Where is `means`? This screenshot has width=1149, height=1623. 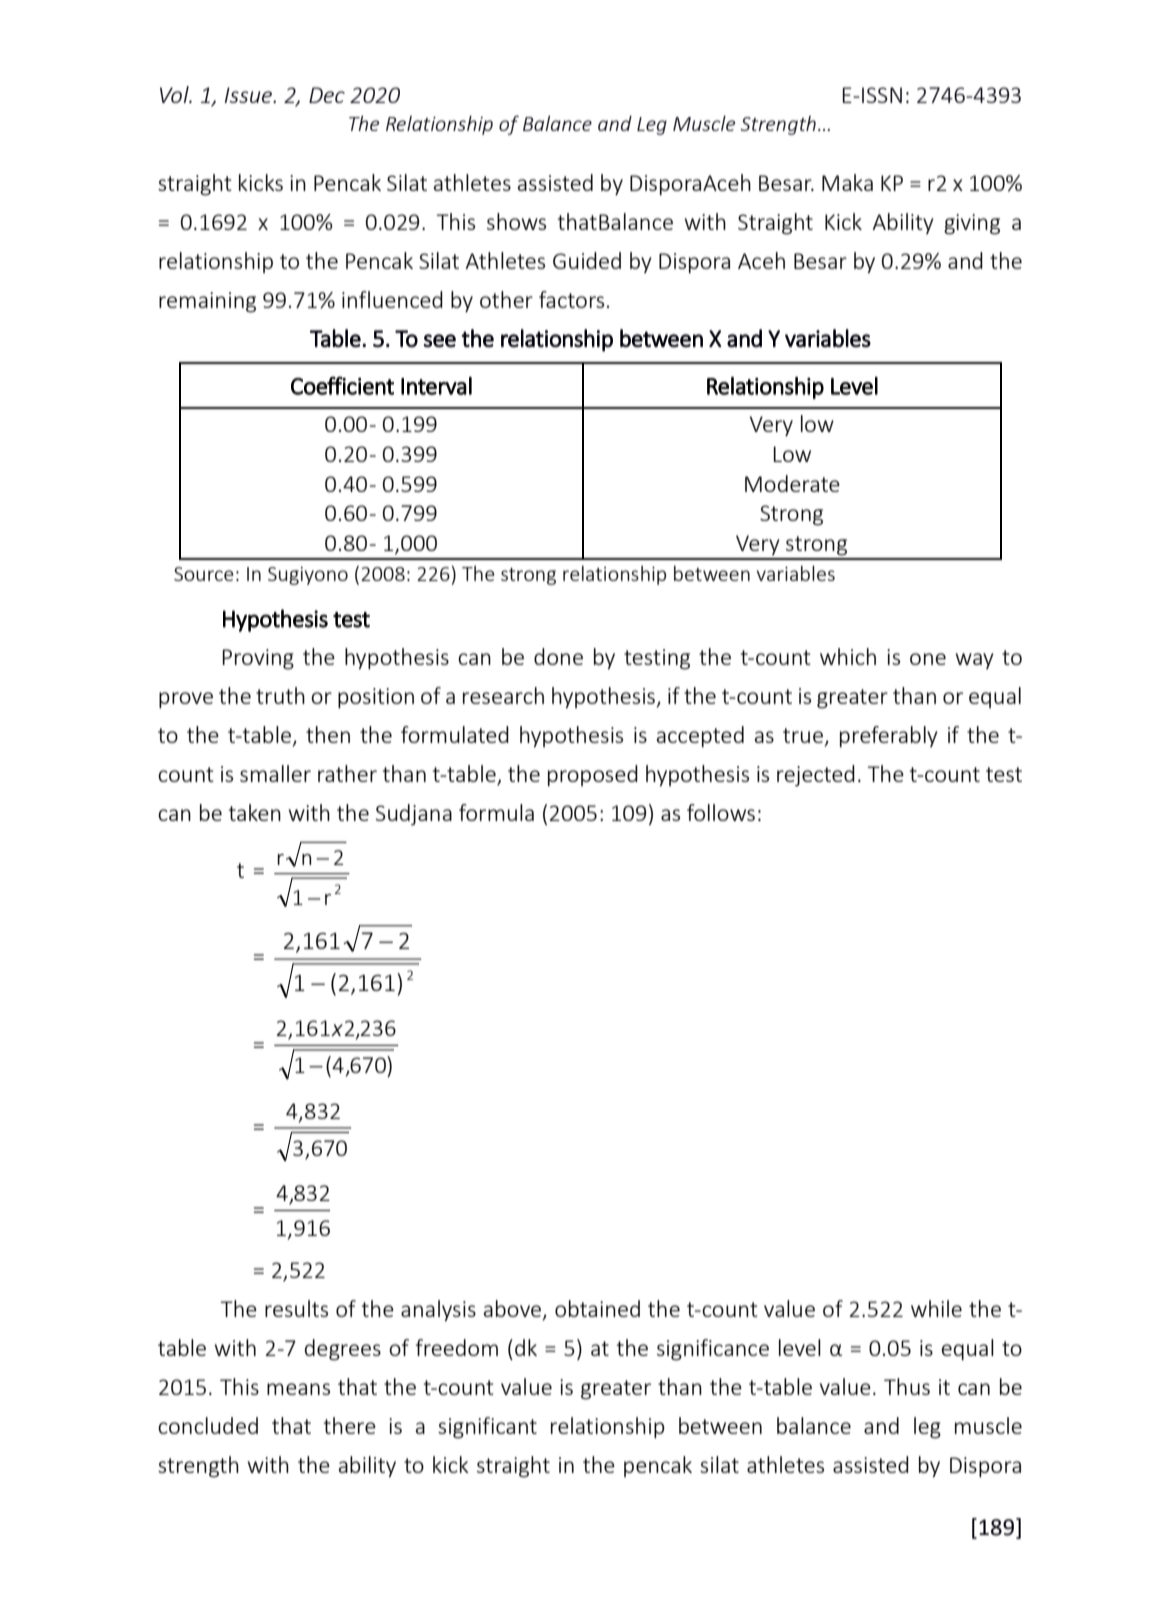 means is located at coordinates (298, 1389).
